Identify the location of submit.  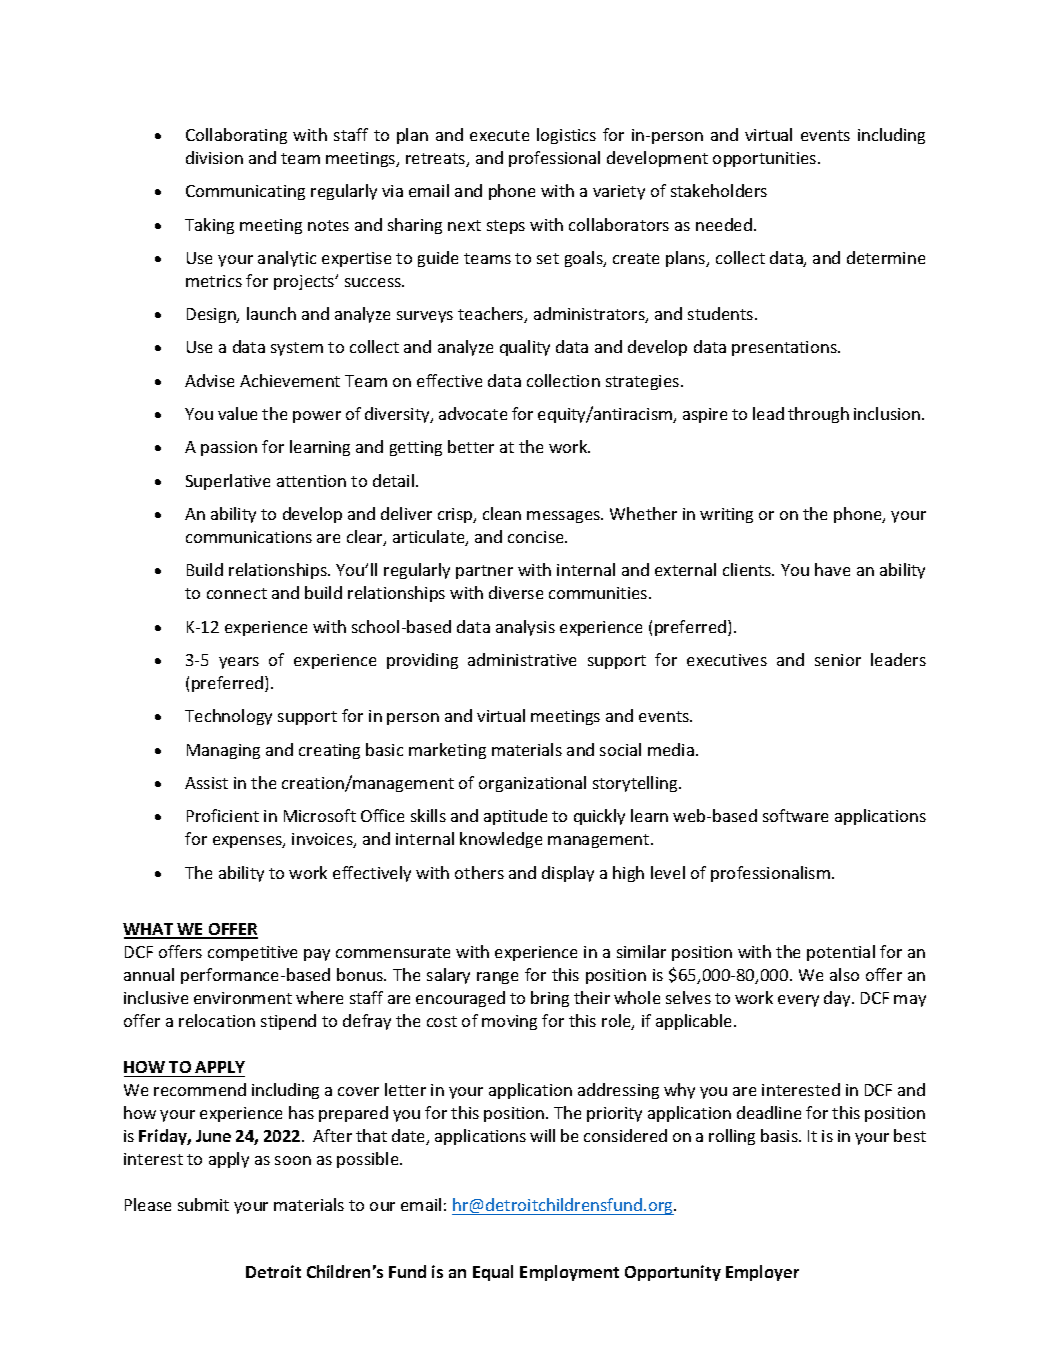
(203, 1204).
